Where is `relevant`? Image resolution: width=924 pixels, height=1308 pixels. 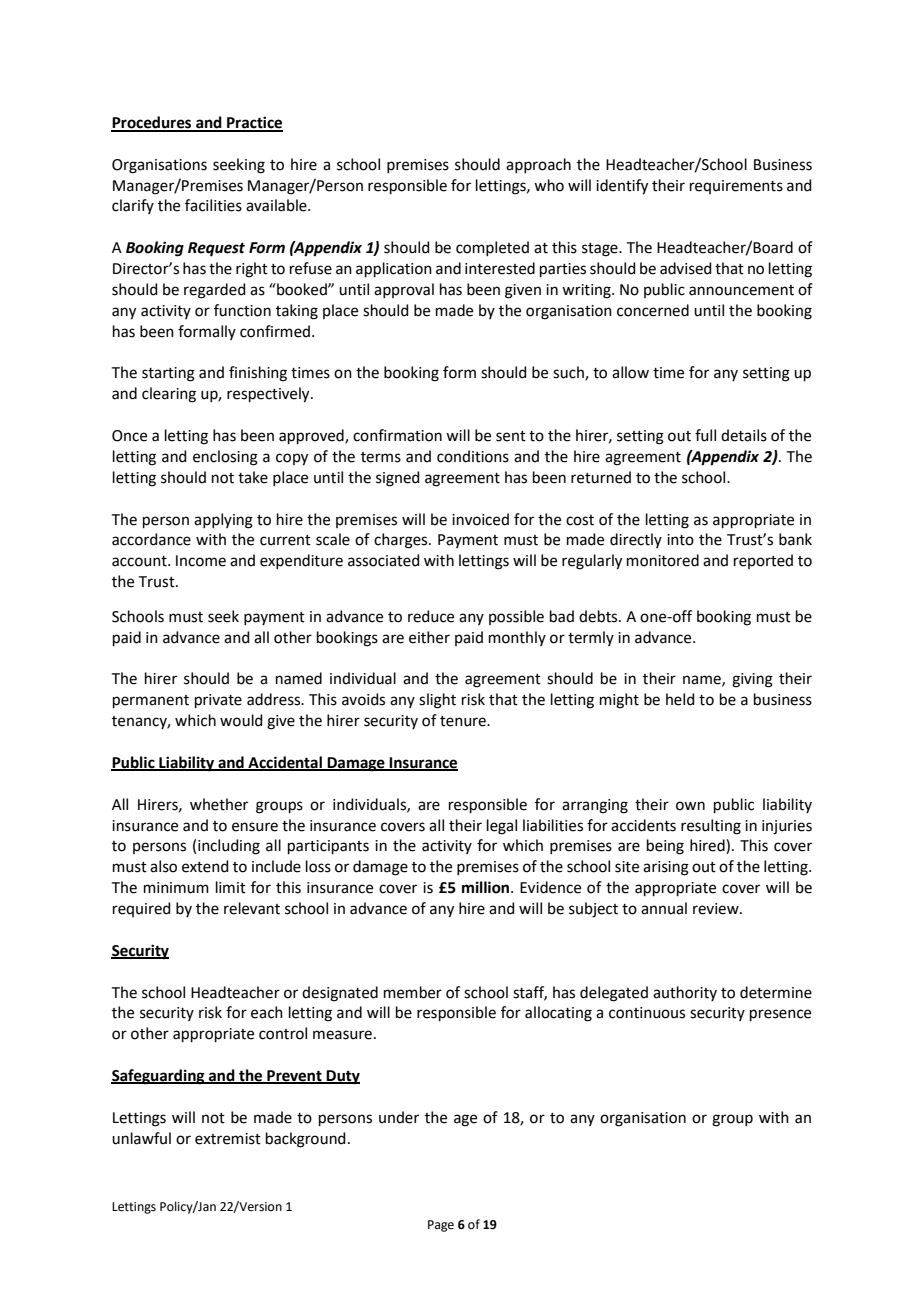 relevant is located at coordinates (252, 908).
